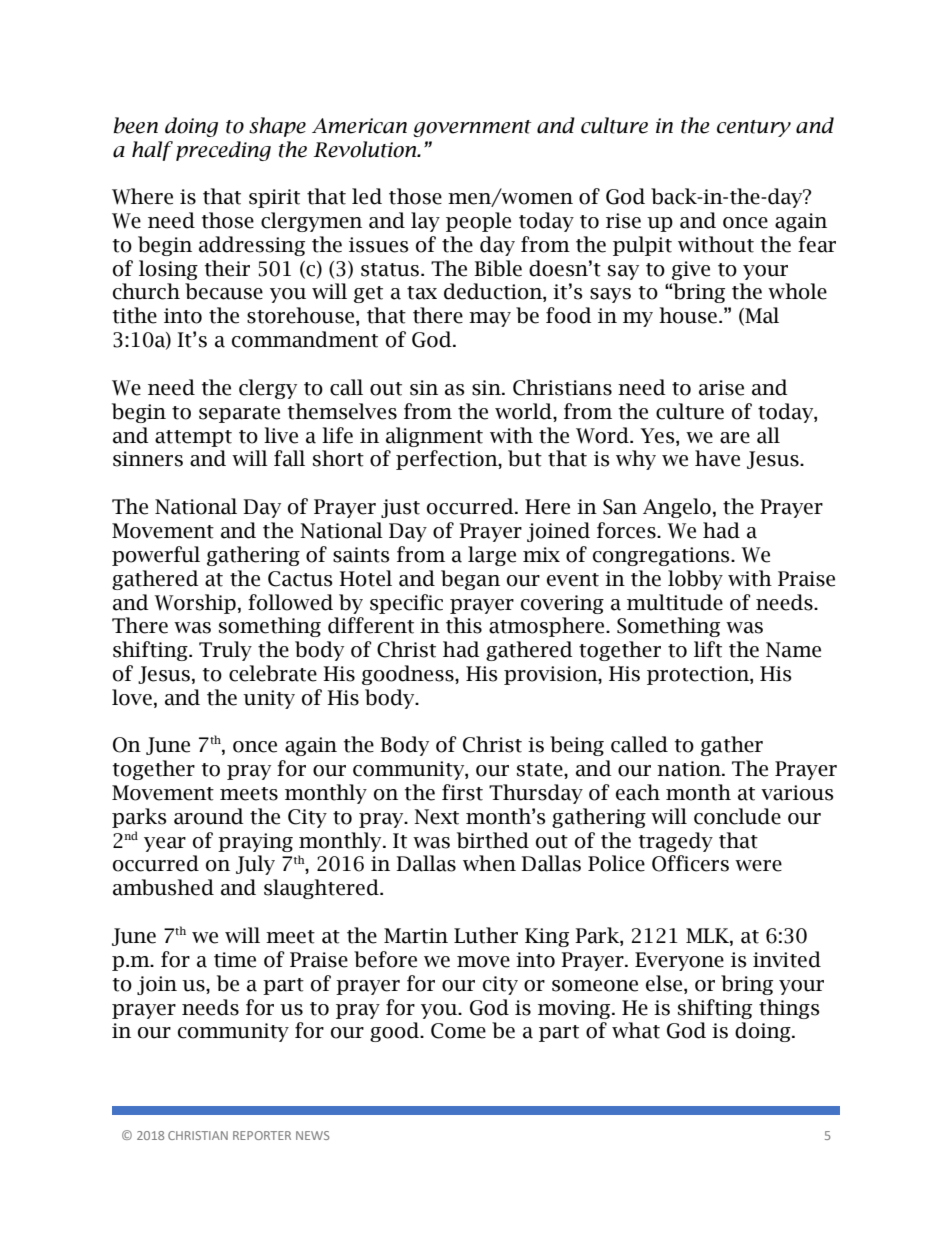  I want to click on government, so click(472, 128).
